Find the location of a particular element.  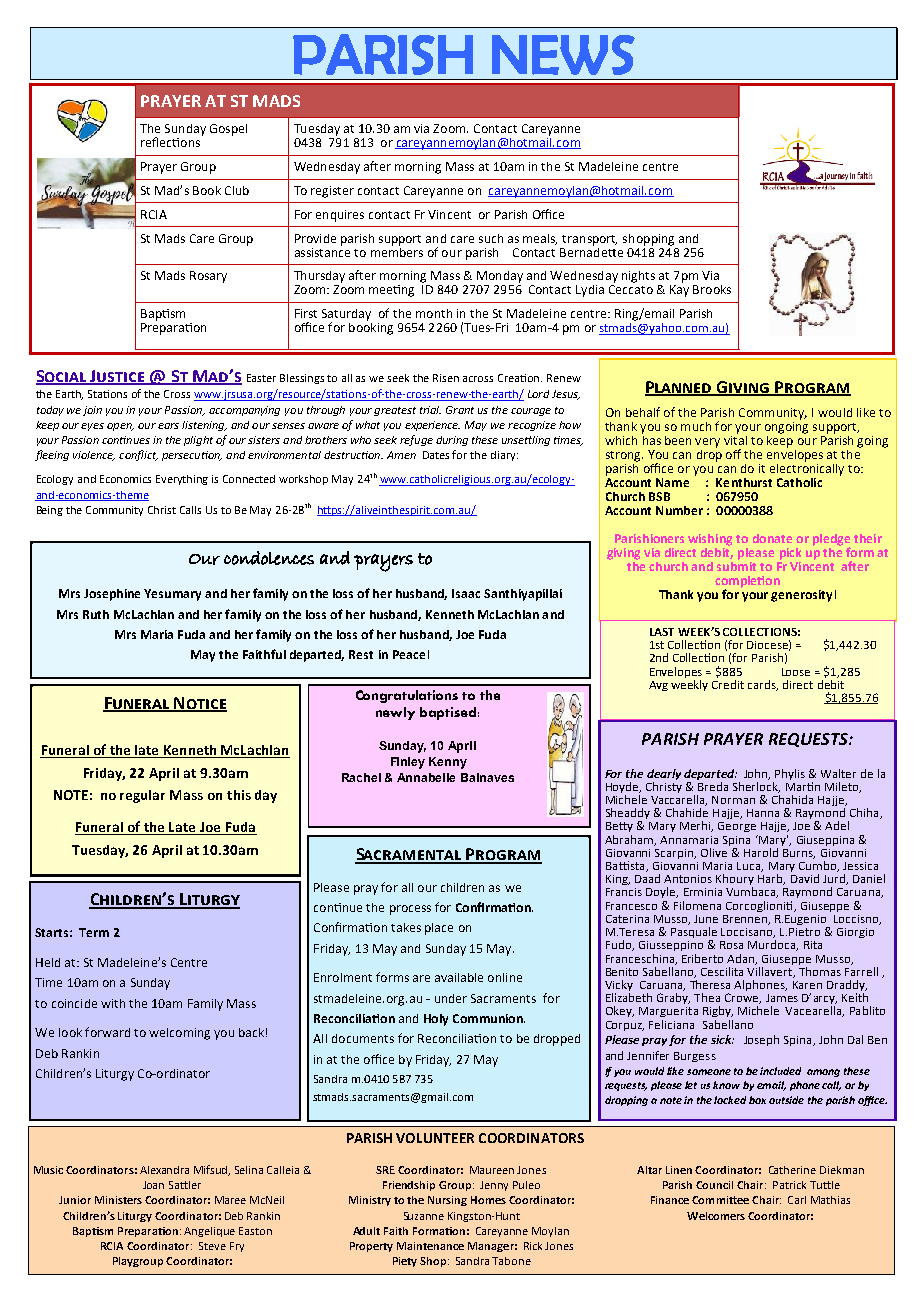

such is located at coordinates (491, 238).
